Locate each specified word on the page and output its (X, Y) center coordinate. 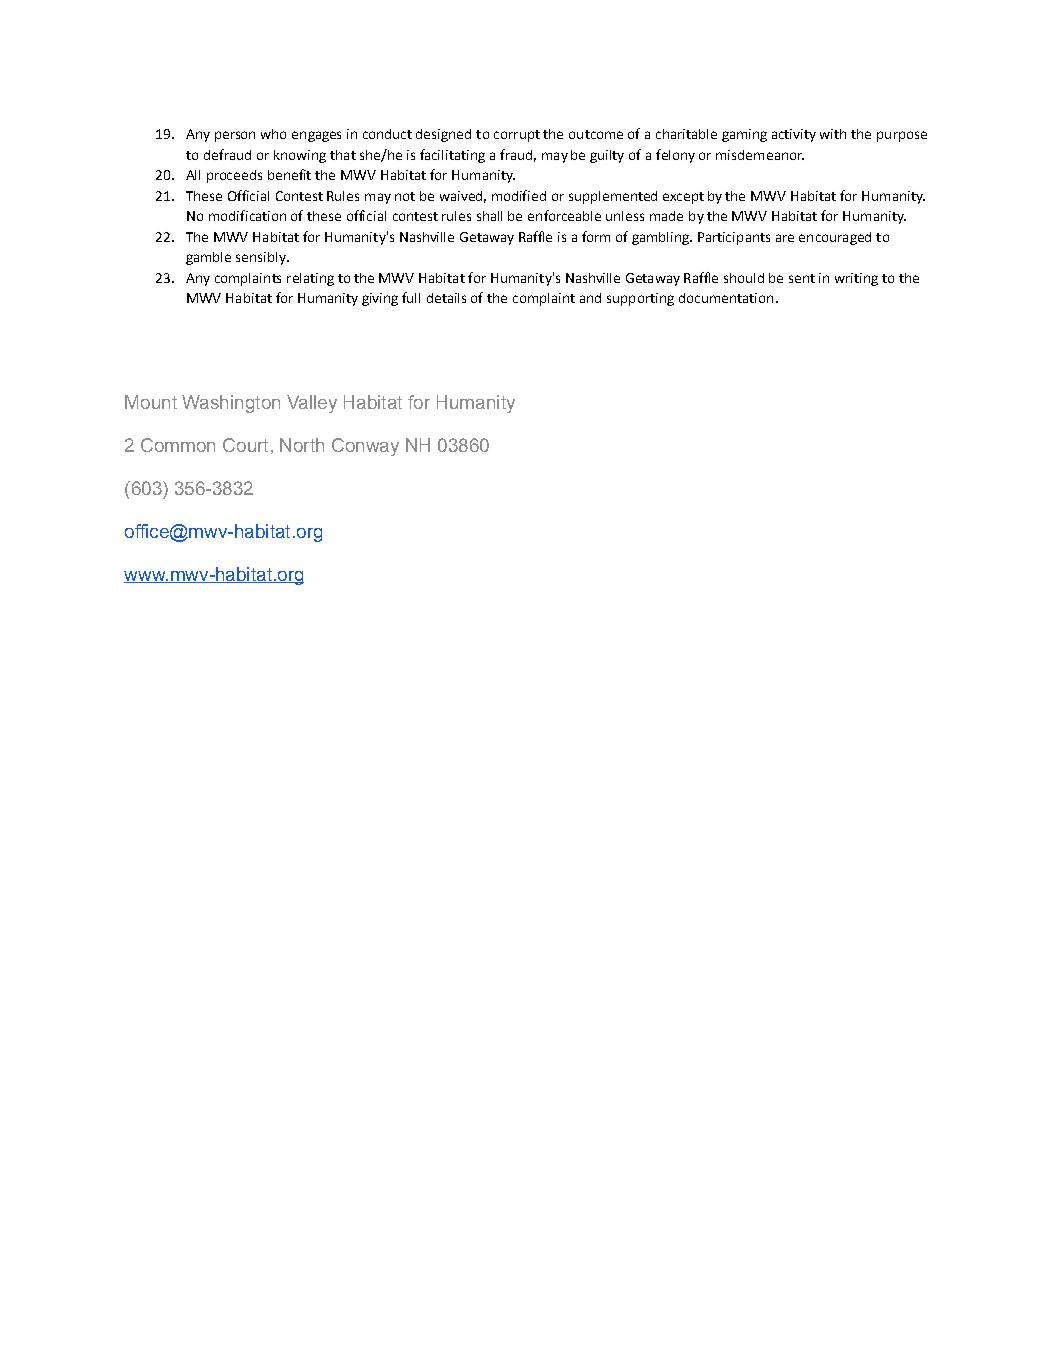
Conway (365, 447)
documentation (726, 298)
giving (380, 299)
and (590, 298)
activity (794, 135)
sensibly (262, 258)
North (302, 445)
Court (245, 445)
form (596, 236)
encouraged (835, 238)
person (235, 136)
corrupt (517, 136)
